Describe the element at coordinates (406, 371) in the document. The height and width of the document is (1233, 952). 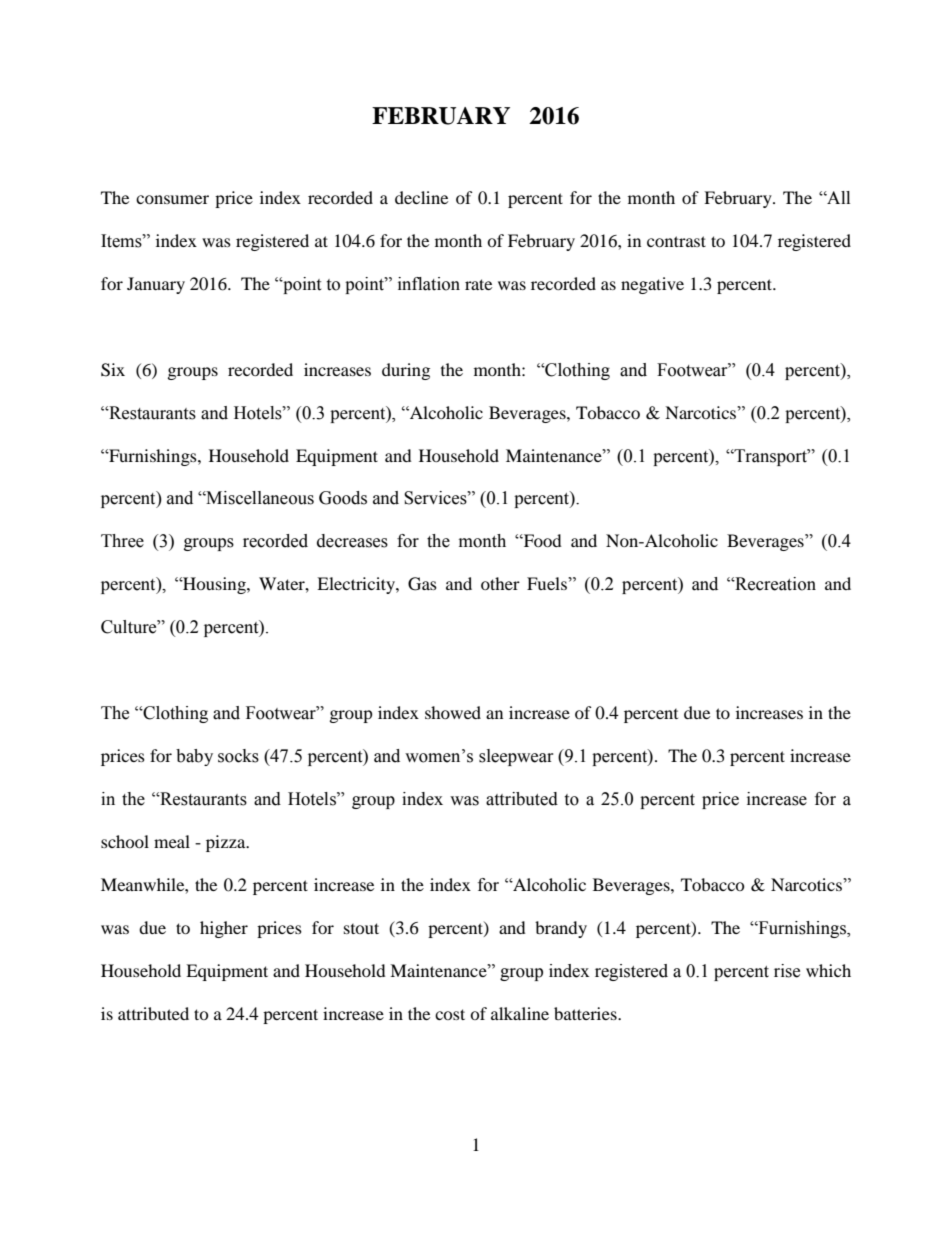
I see `during` at that location.
